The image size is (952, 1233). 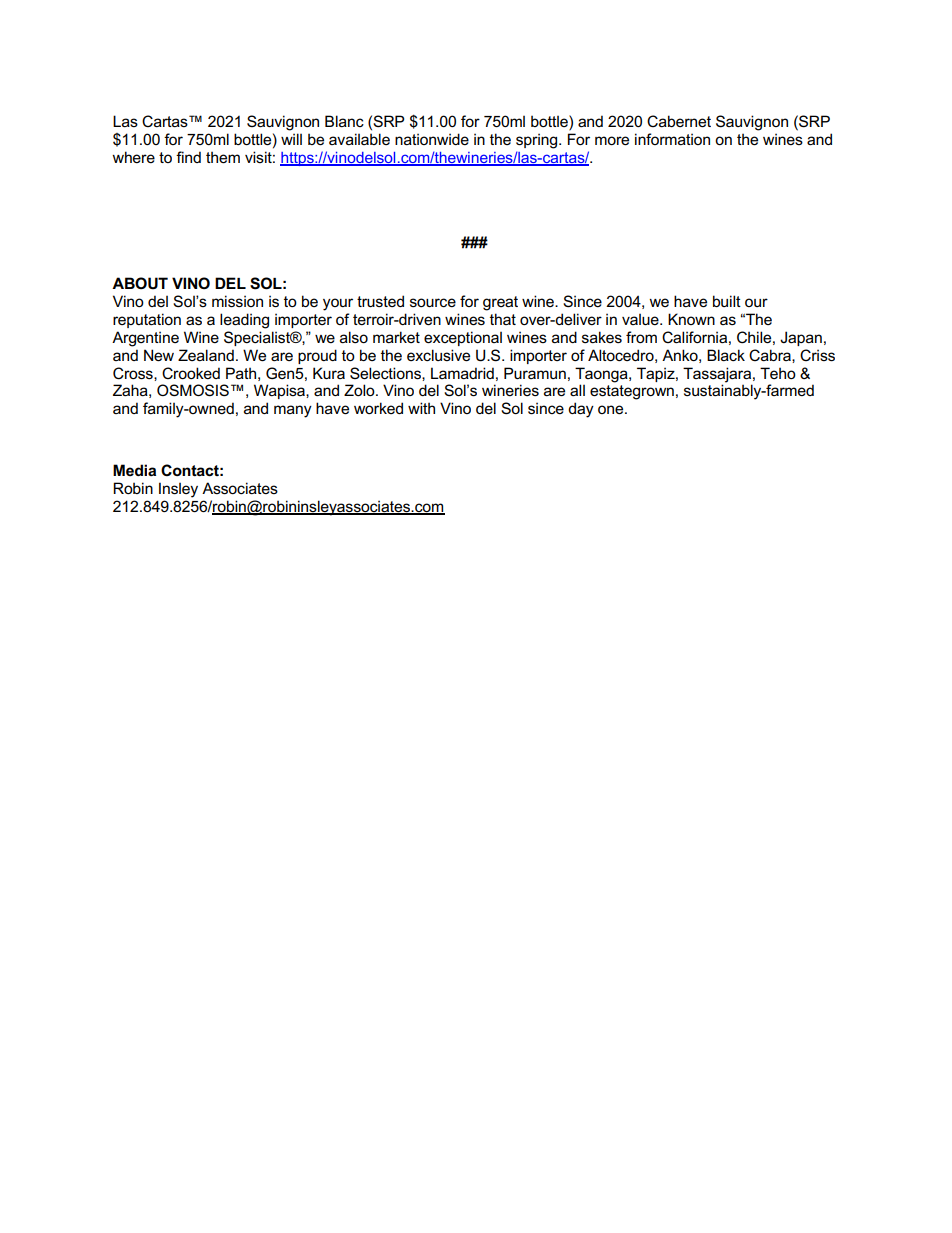 I want to click on Black, so click(x=726, y=355).
